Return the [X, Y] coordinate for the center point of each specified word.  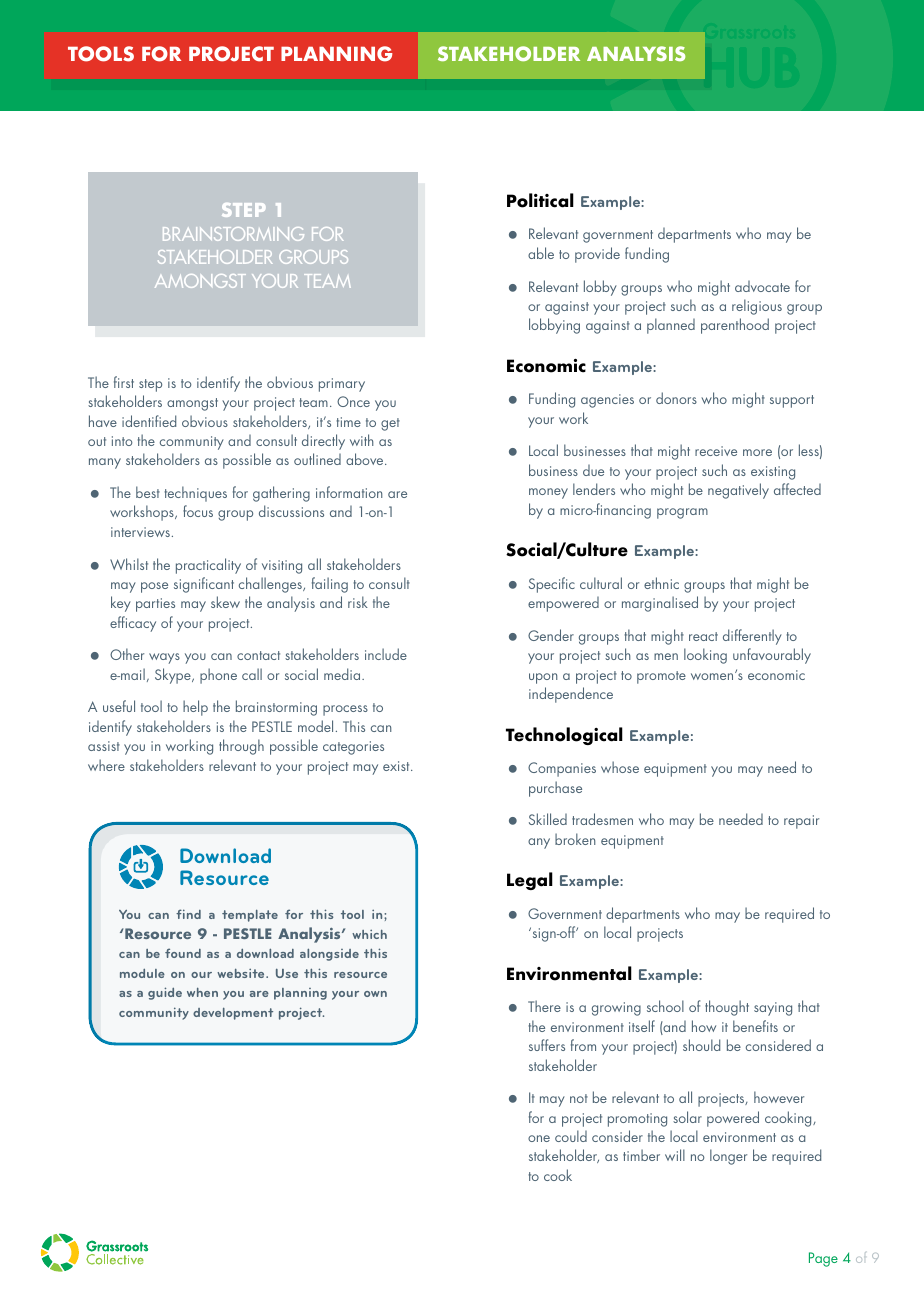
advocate [762, 286]
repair [801, 822]
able [541, 253]
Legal [530, 881]
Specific [552, 585]
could [571, 1136]
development [233, 1014]
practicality [208, 566]
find [188, 914]
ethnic [661, 583]
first [124, 382]
